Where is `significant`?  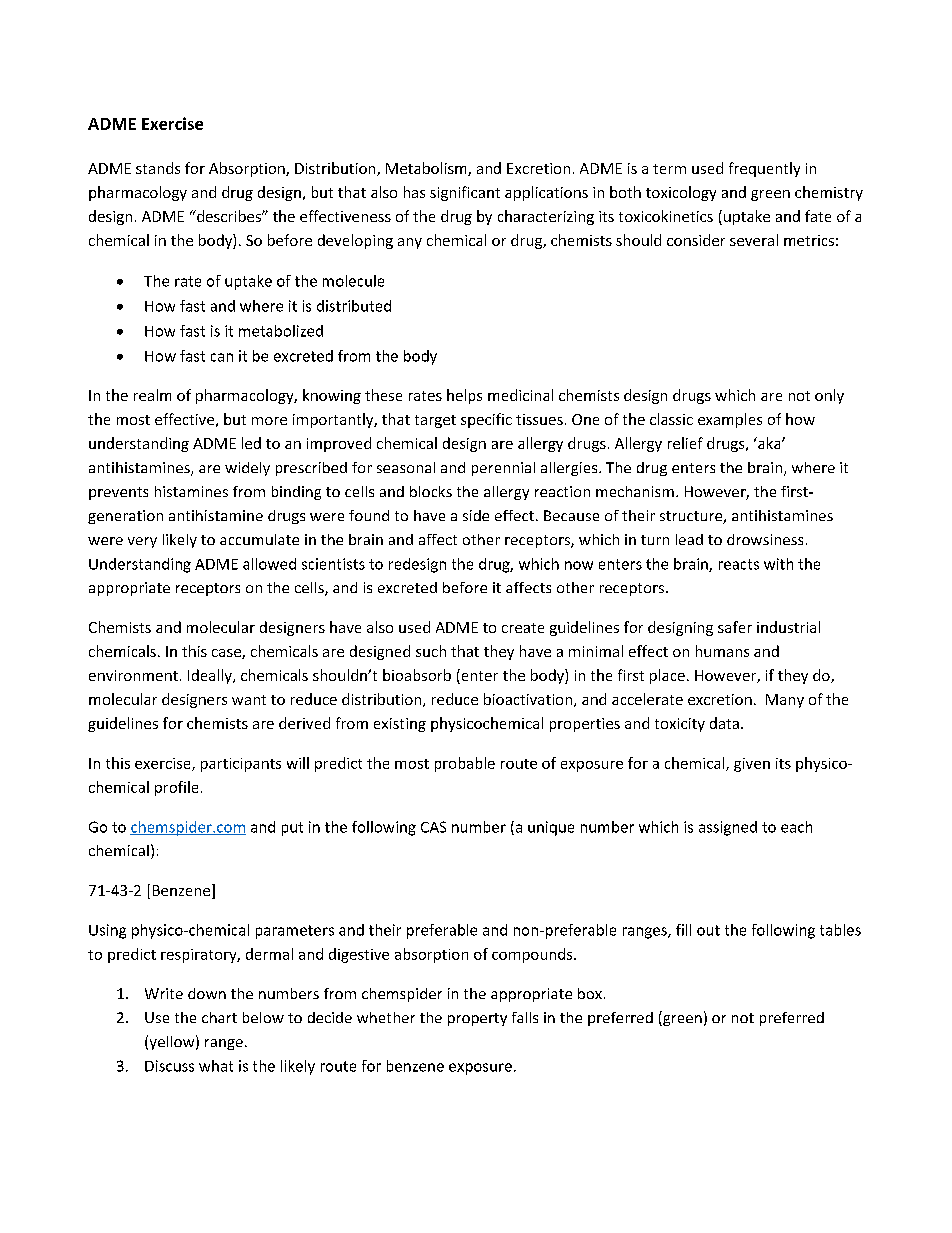
significant is located at coordinates (465, 193).
